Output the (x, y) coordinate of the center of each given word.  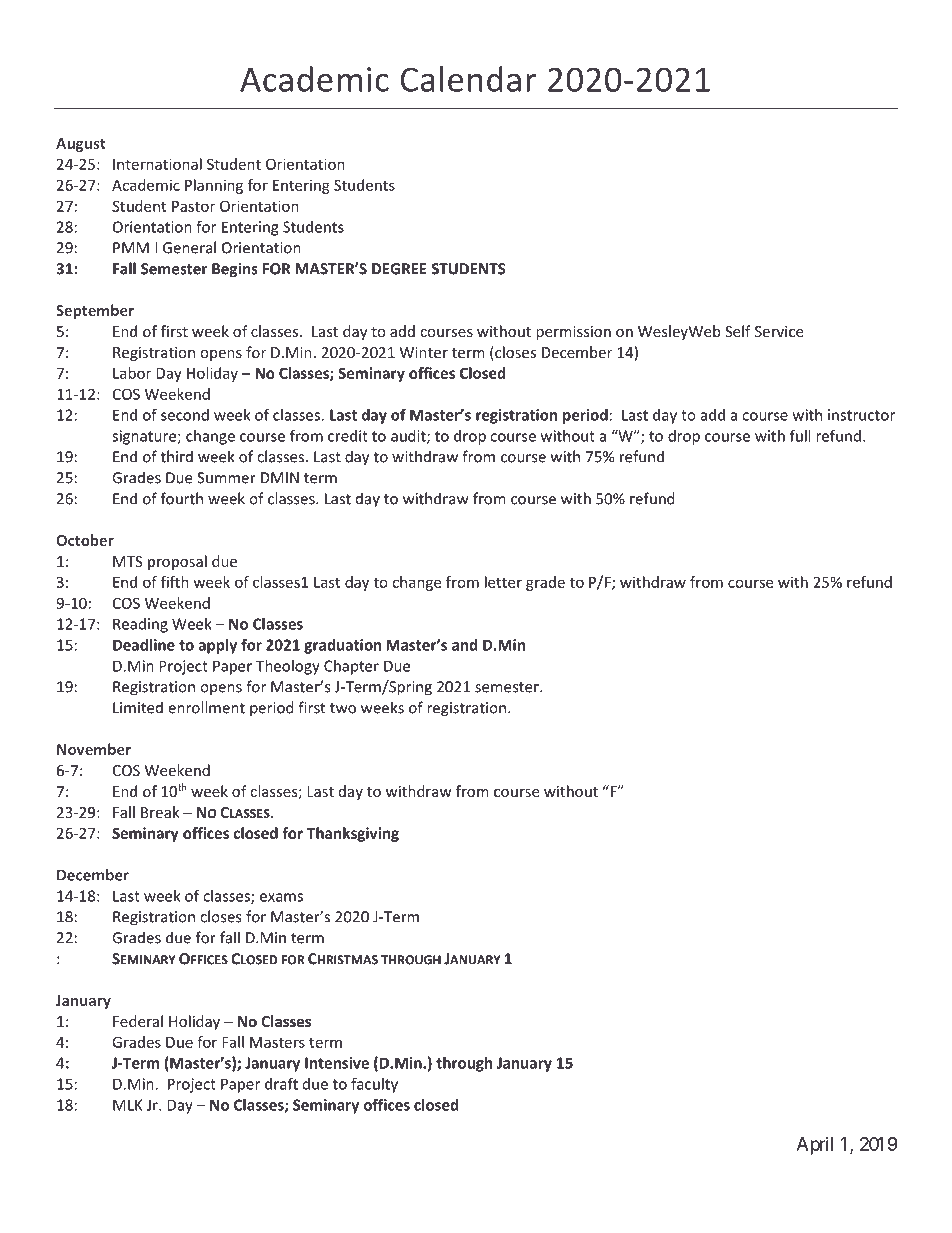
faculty (374, 1085)
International (157, 164)
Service (779, 331)
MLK (128, 1105)
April (814, 1146)
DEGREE (399, 269)
